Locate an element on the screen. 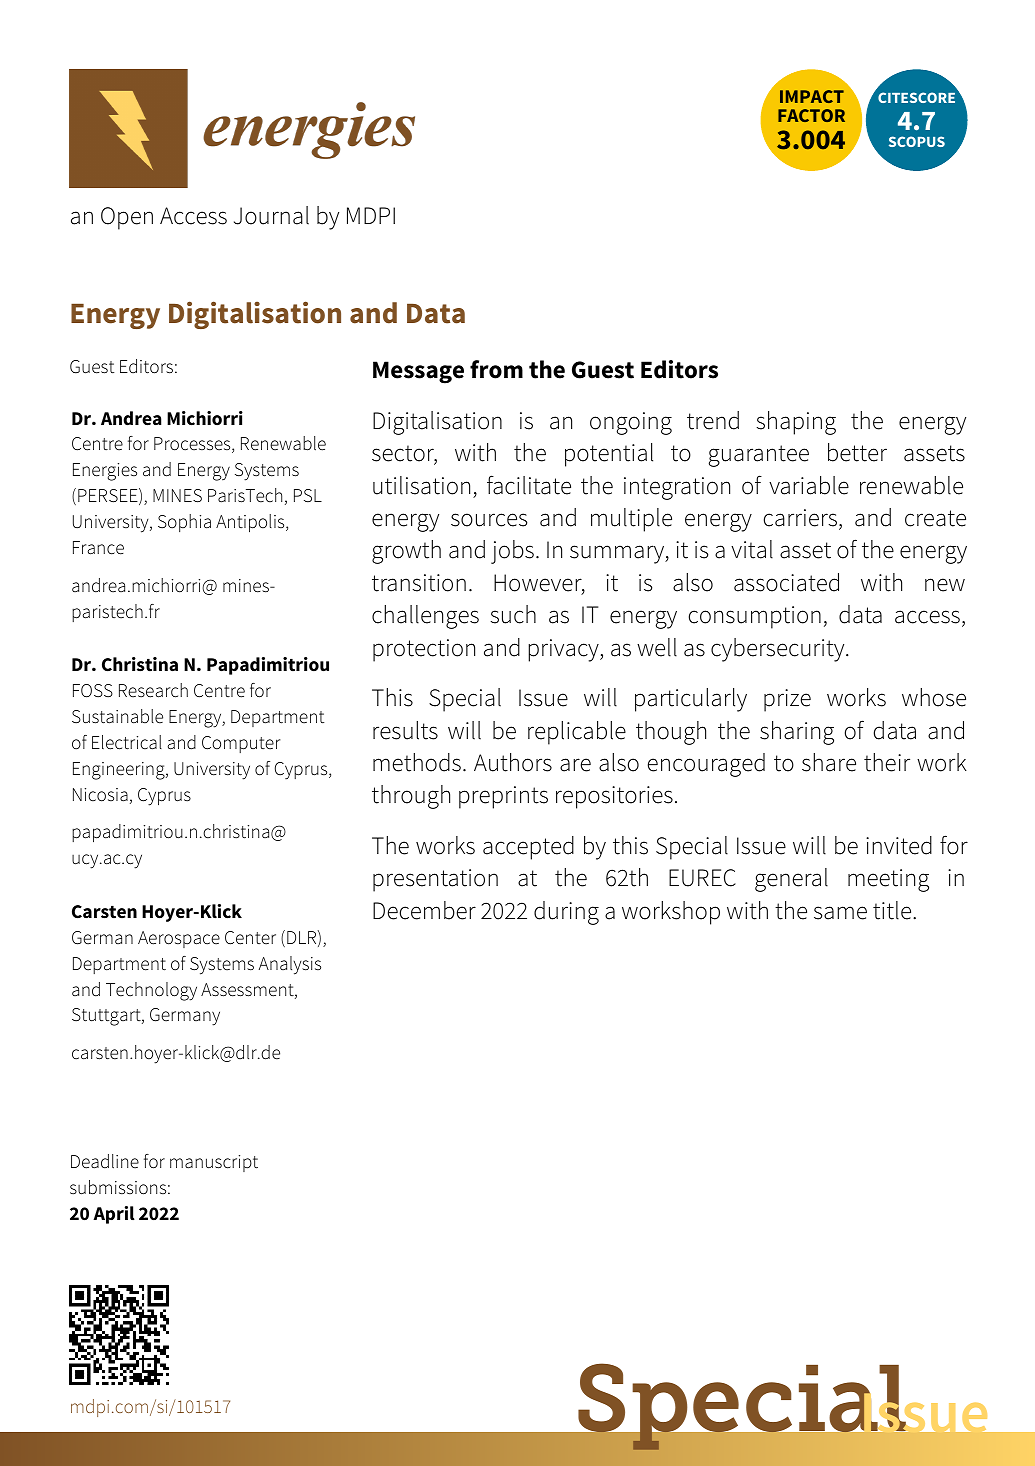  cybersecurity is located at coordinates (779, 650).
